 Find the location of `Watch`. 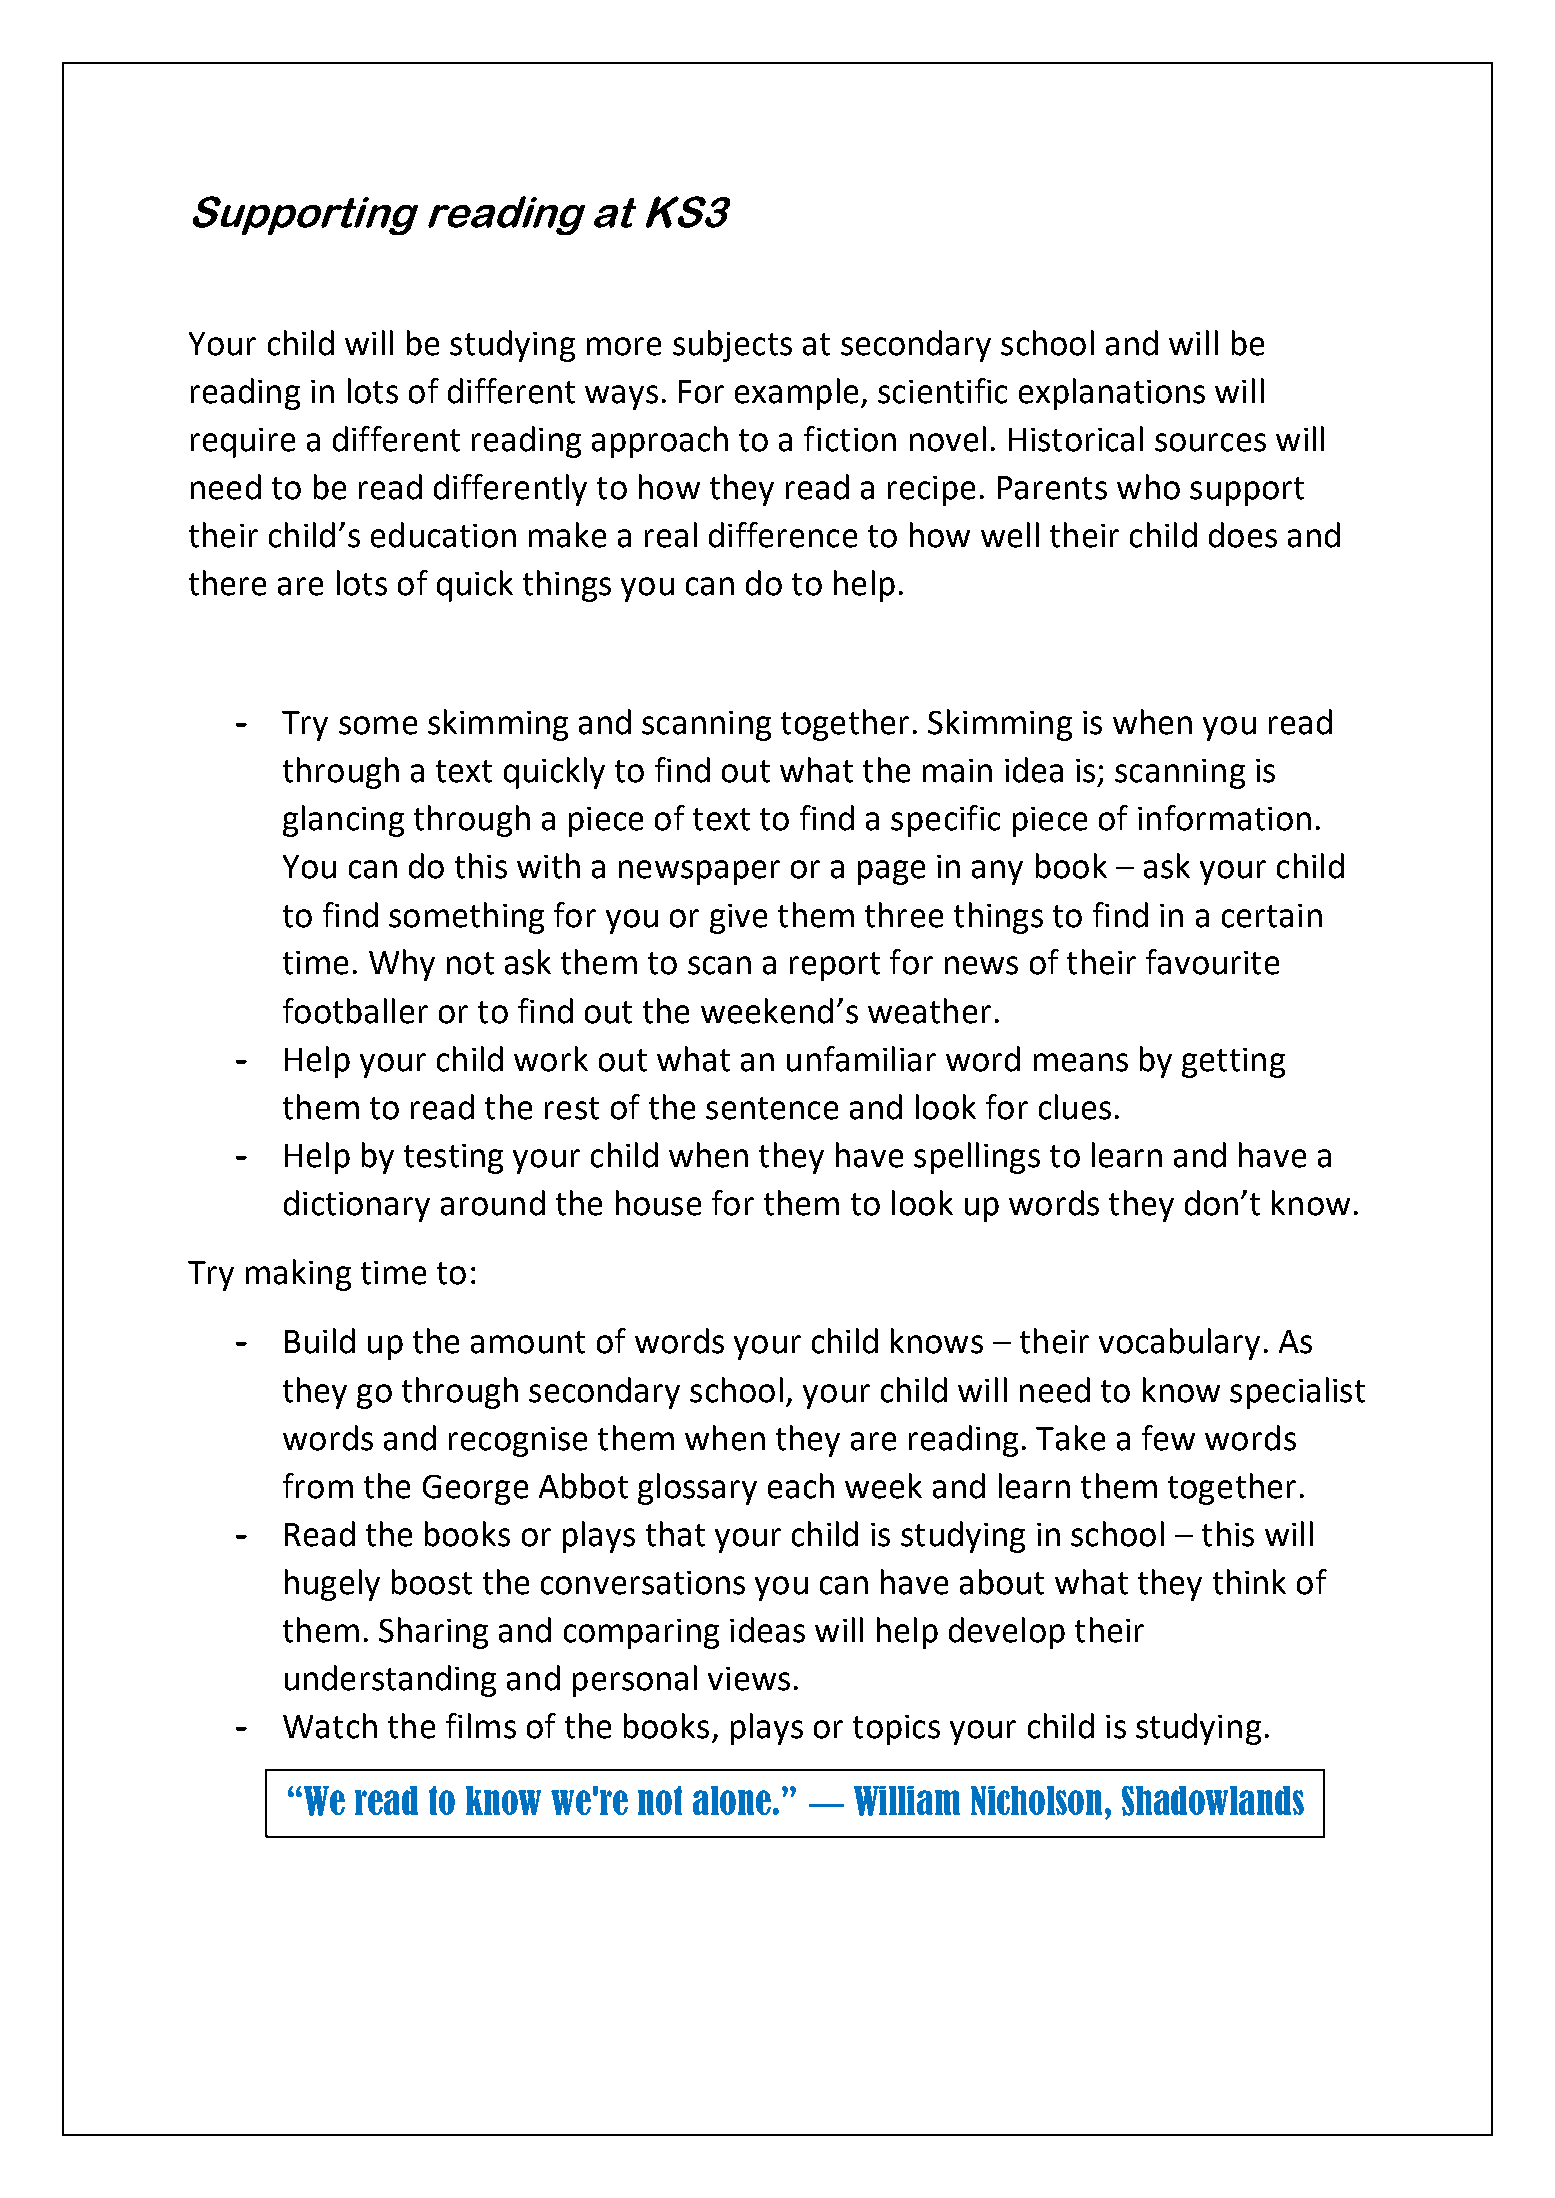

Watch is located at coordinates (330, 1726).
